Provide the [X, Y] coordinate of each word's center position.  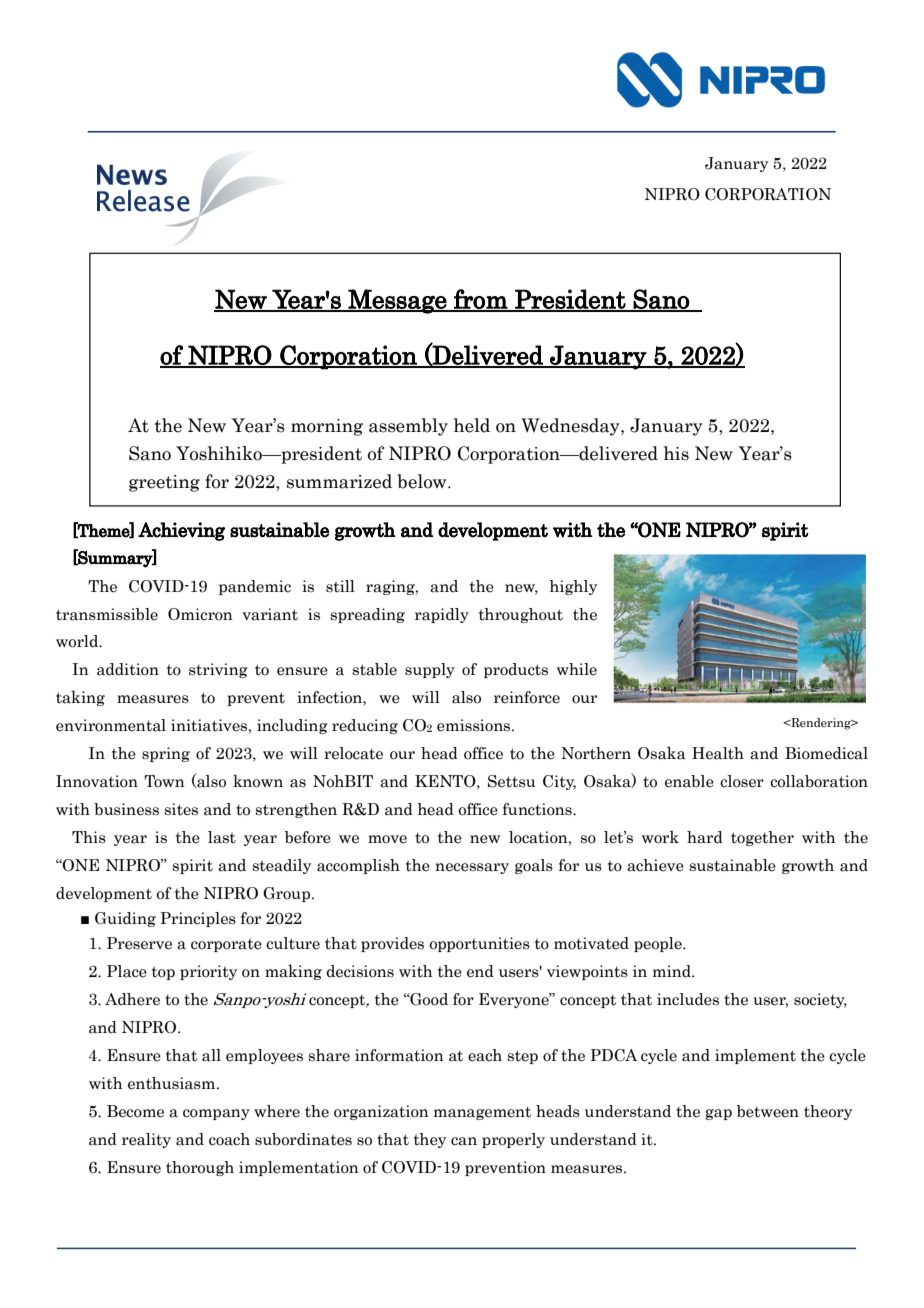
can [464, 1141]
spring [166, 754]
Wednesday [572, 427]
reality [146, 1140]
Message [397, 301]
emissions [475, 725]
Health [718, 753]
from [480, 300]
